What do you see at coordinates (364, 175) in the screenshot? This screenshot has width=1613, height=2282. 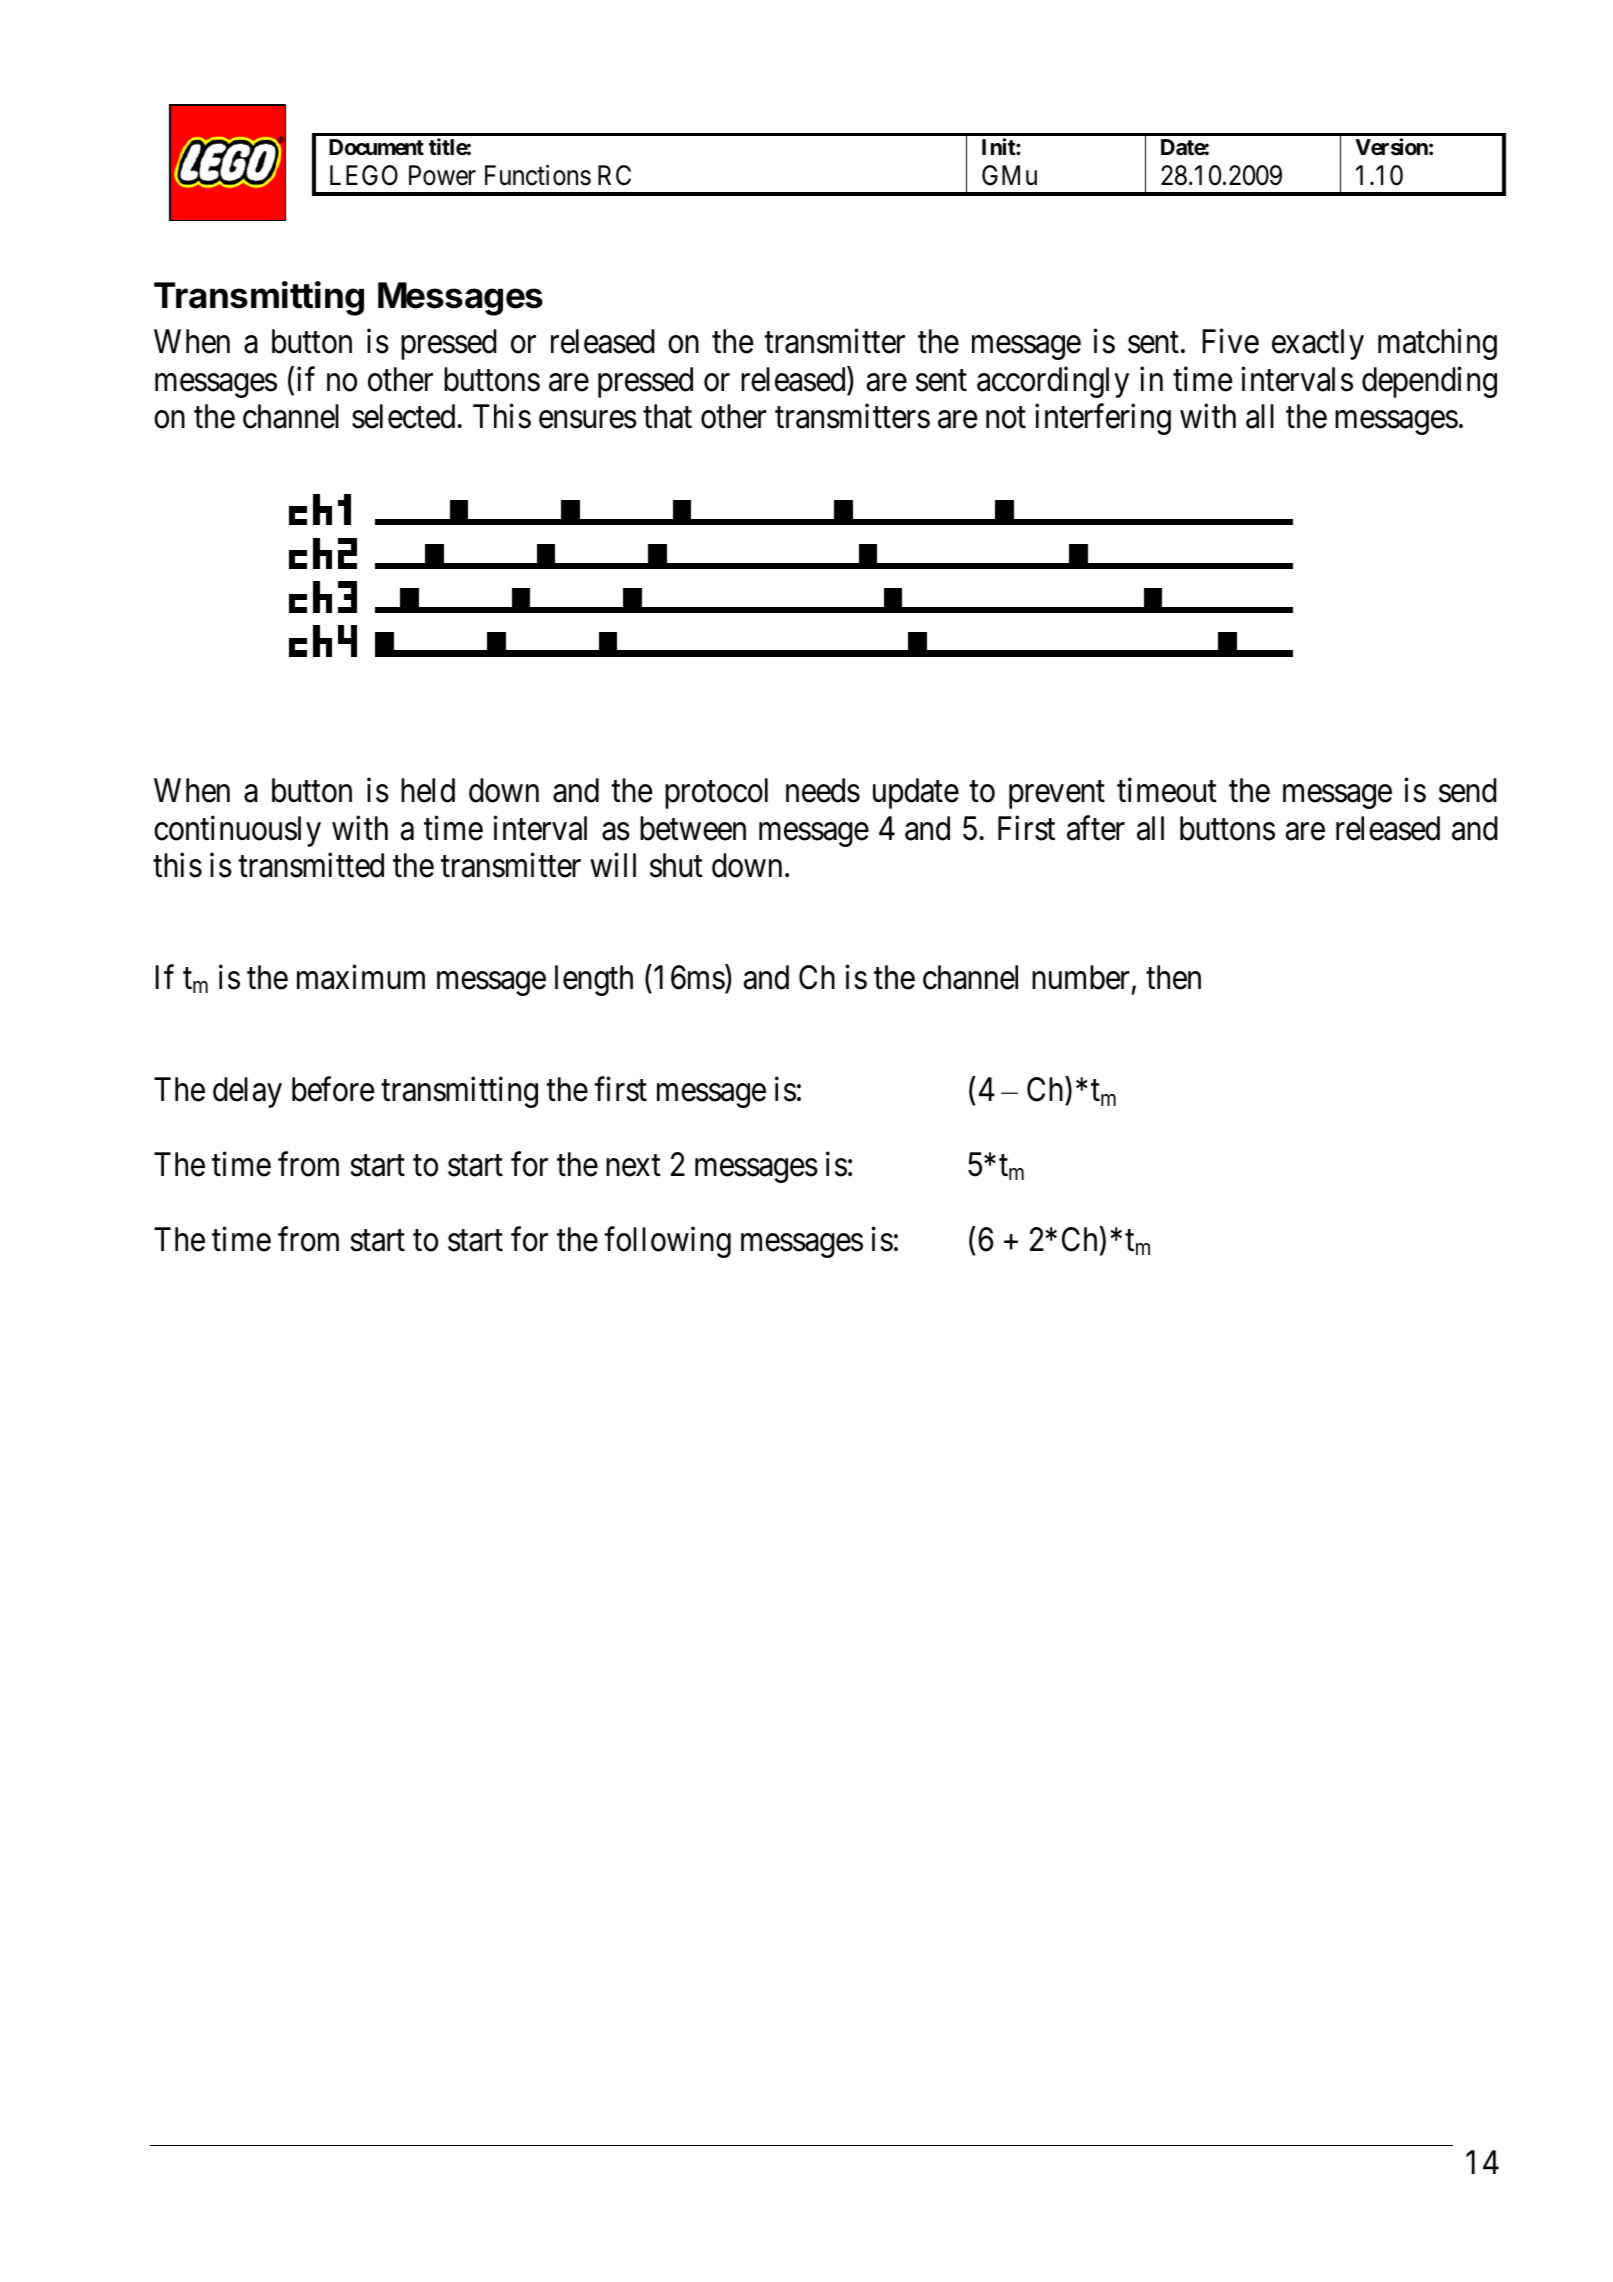 I see `LEGO` at bounding box center [364, 175].
